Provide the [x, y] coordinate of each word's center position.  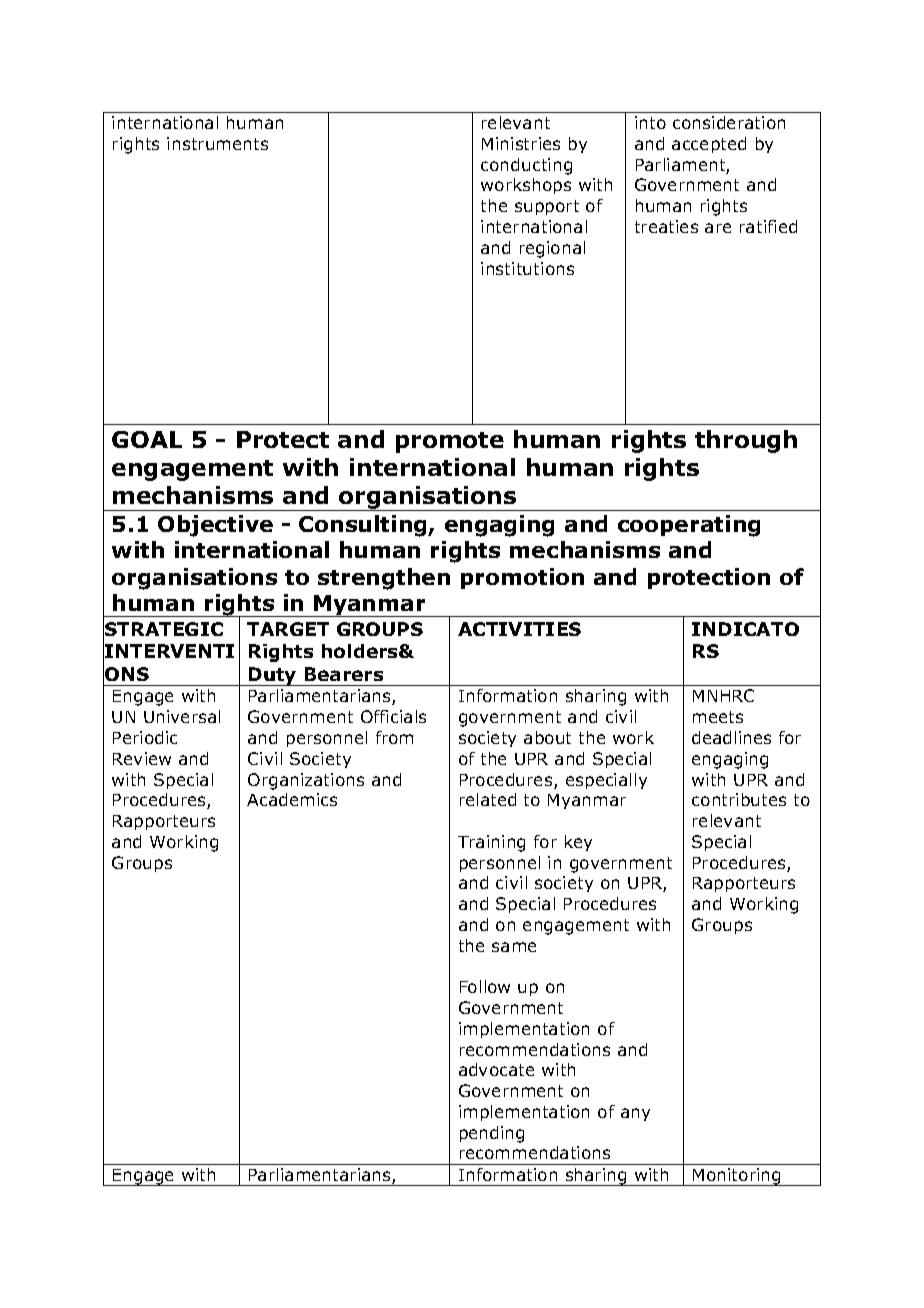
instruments [217, 143]
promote [450, 442]
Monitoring [737, 1177]
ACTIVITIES [519, 629]
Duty [273, 676]
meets [718, 717]
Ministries [521, 143]
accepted [709, 145]
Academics [292, 799]
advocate [496, 1069]
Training [491, 843]
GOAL [147, 439]
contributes [739, 799]
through [746, 441]
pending [492, 1134]
